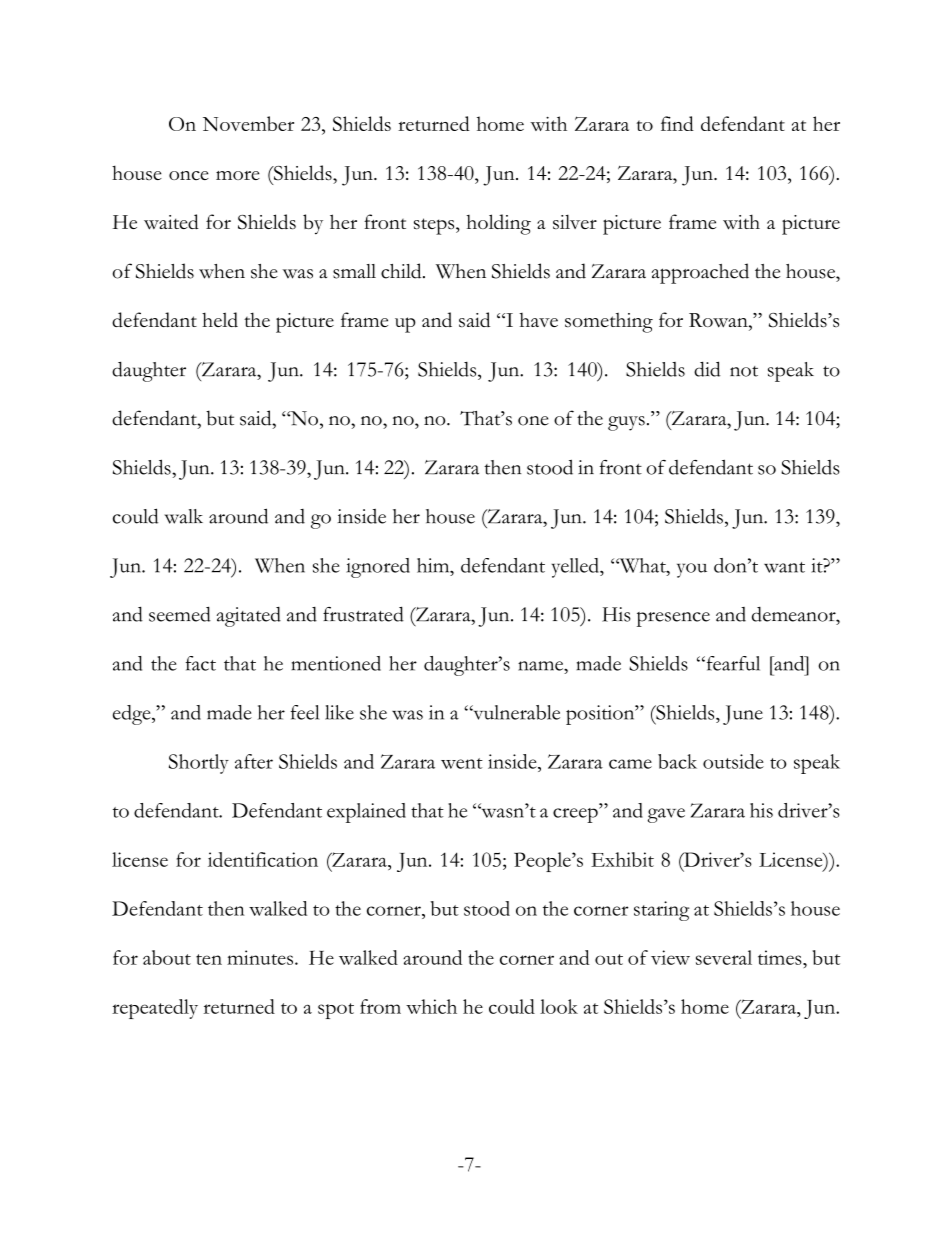 This screenshot has height=1233, width=952. Describe the element at coordinates (692, 570) in the screenshot. I see `you` at that location.
